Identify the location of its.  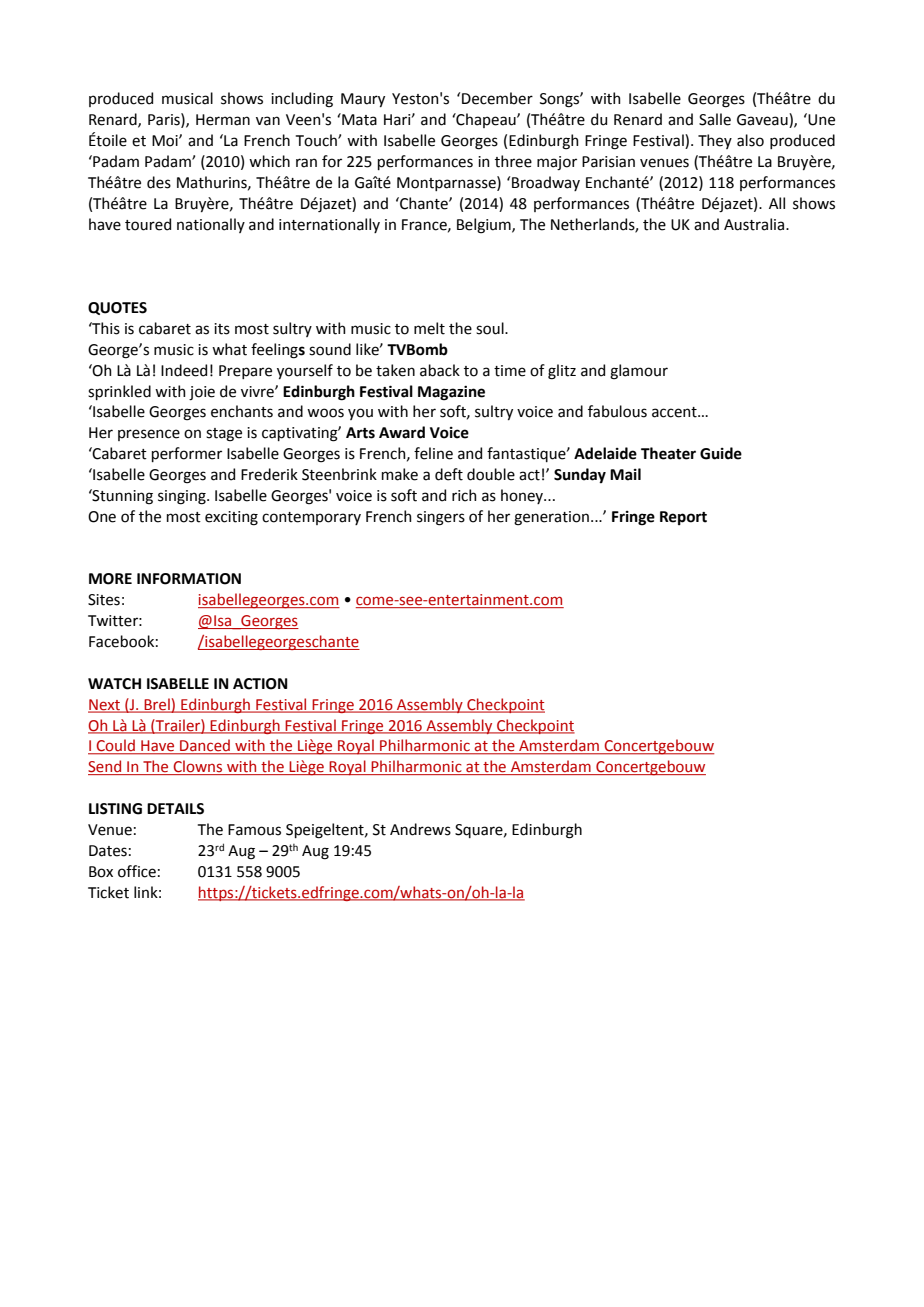
(222, 329).
